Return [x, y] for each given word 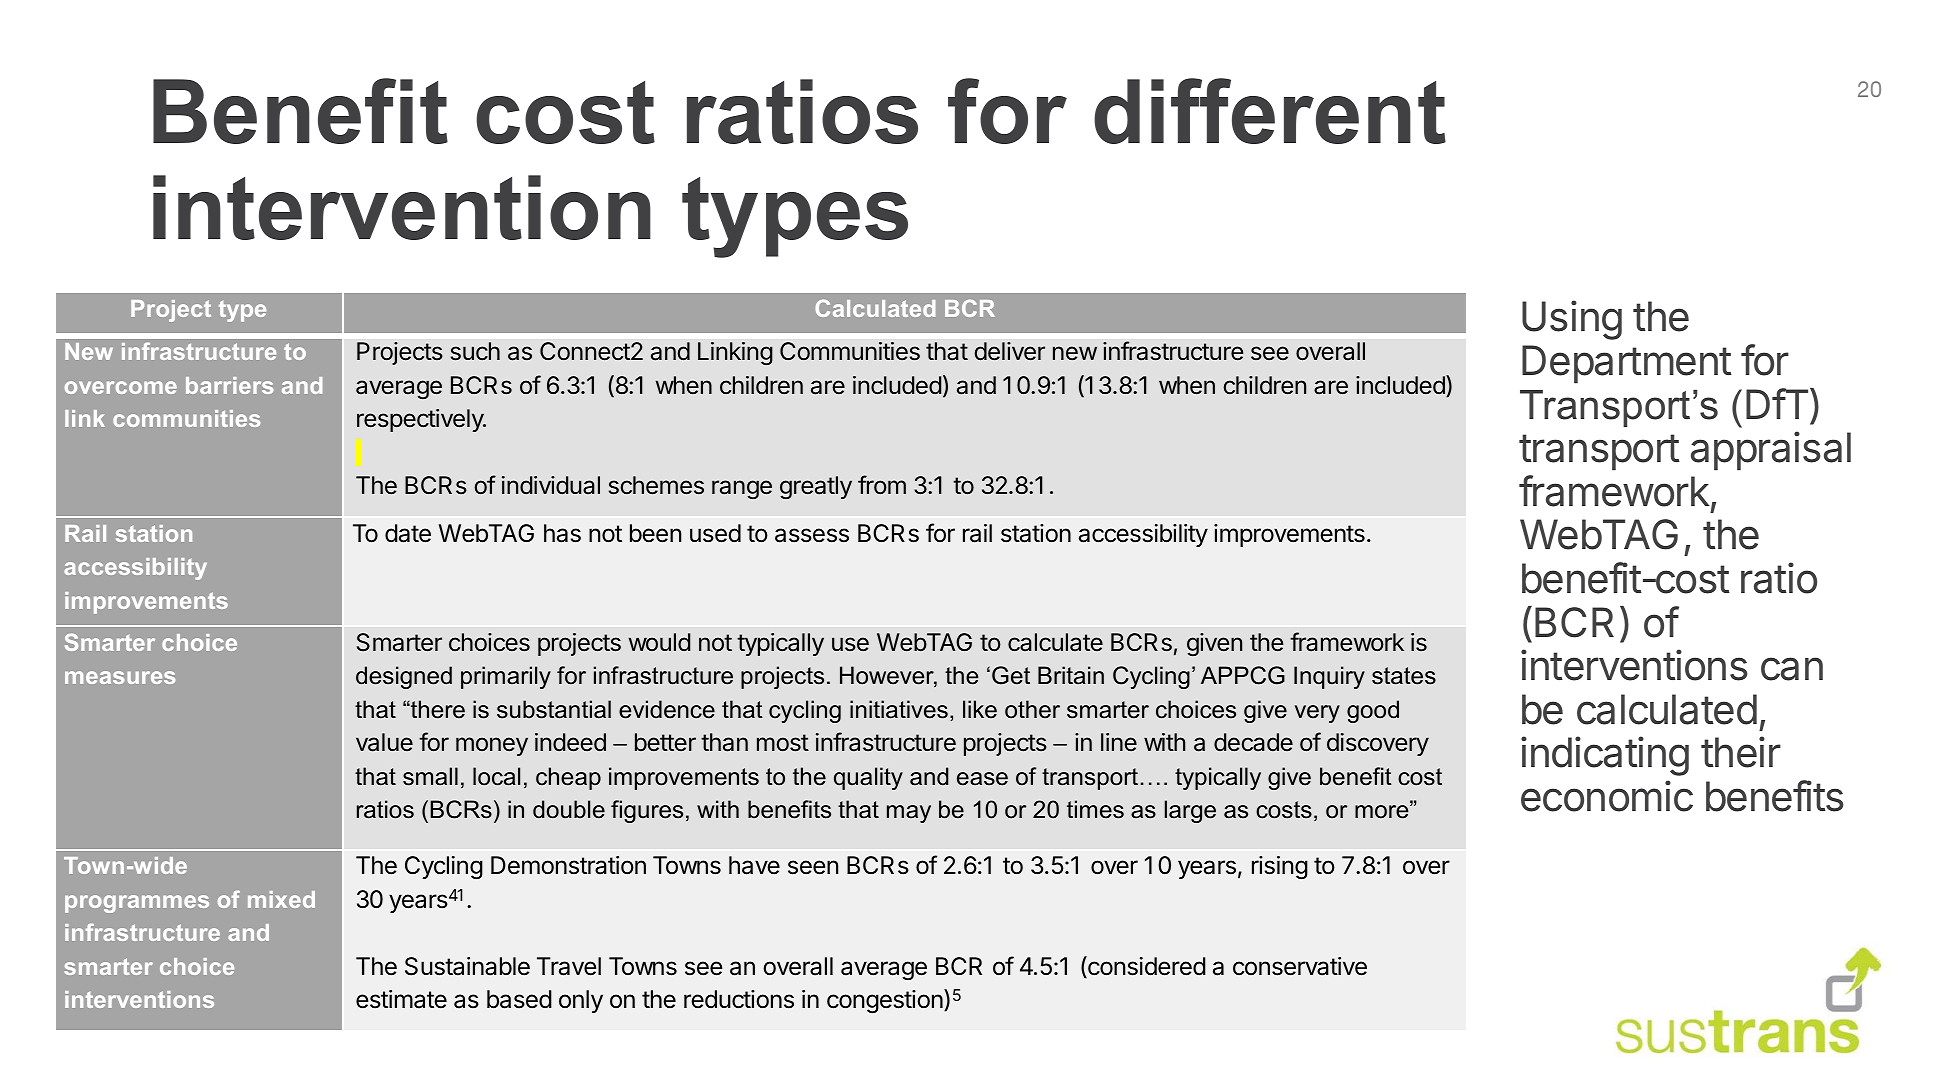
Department [1627, 364]
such [475, 351]
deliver [1009, 351]
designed [404, 677]
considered [1145, 967]
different [1270, 111]
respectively [421, 420]
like [980, 709]
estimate [401, 999]
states [1404, 676]
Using [1572, 320]
